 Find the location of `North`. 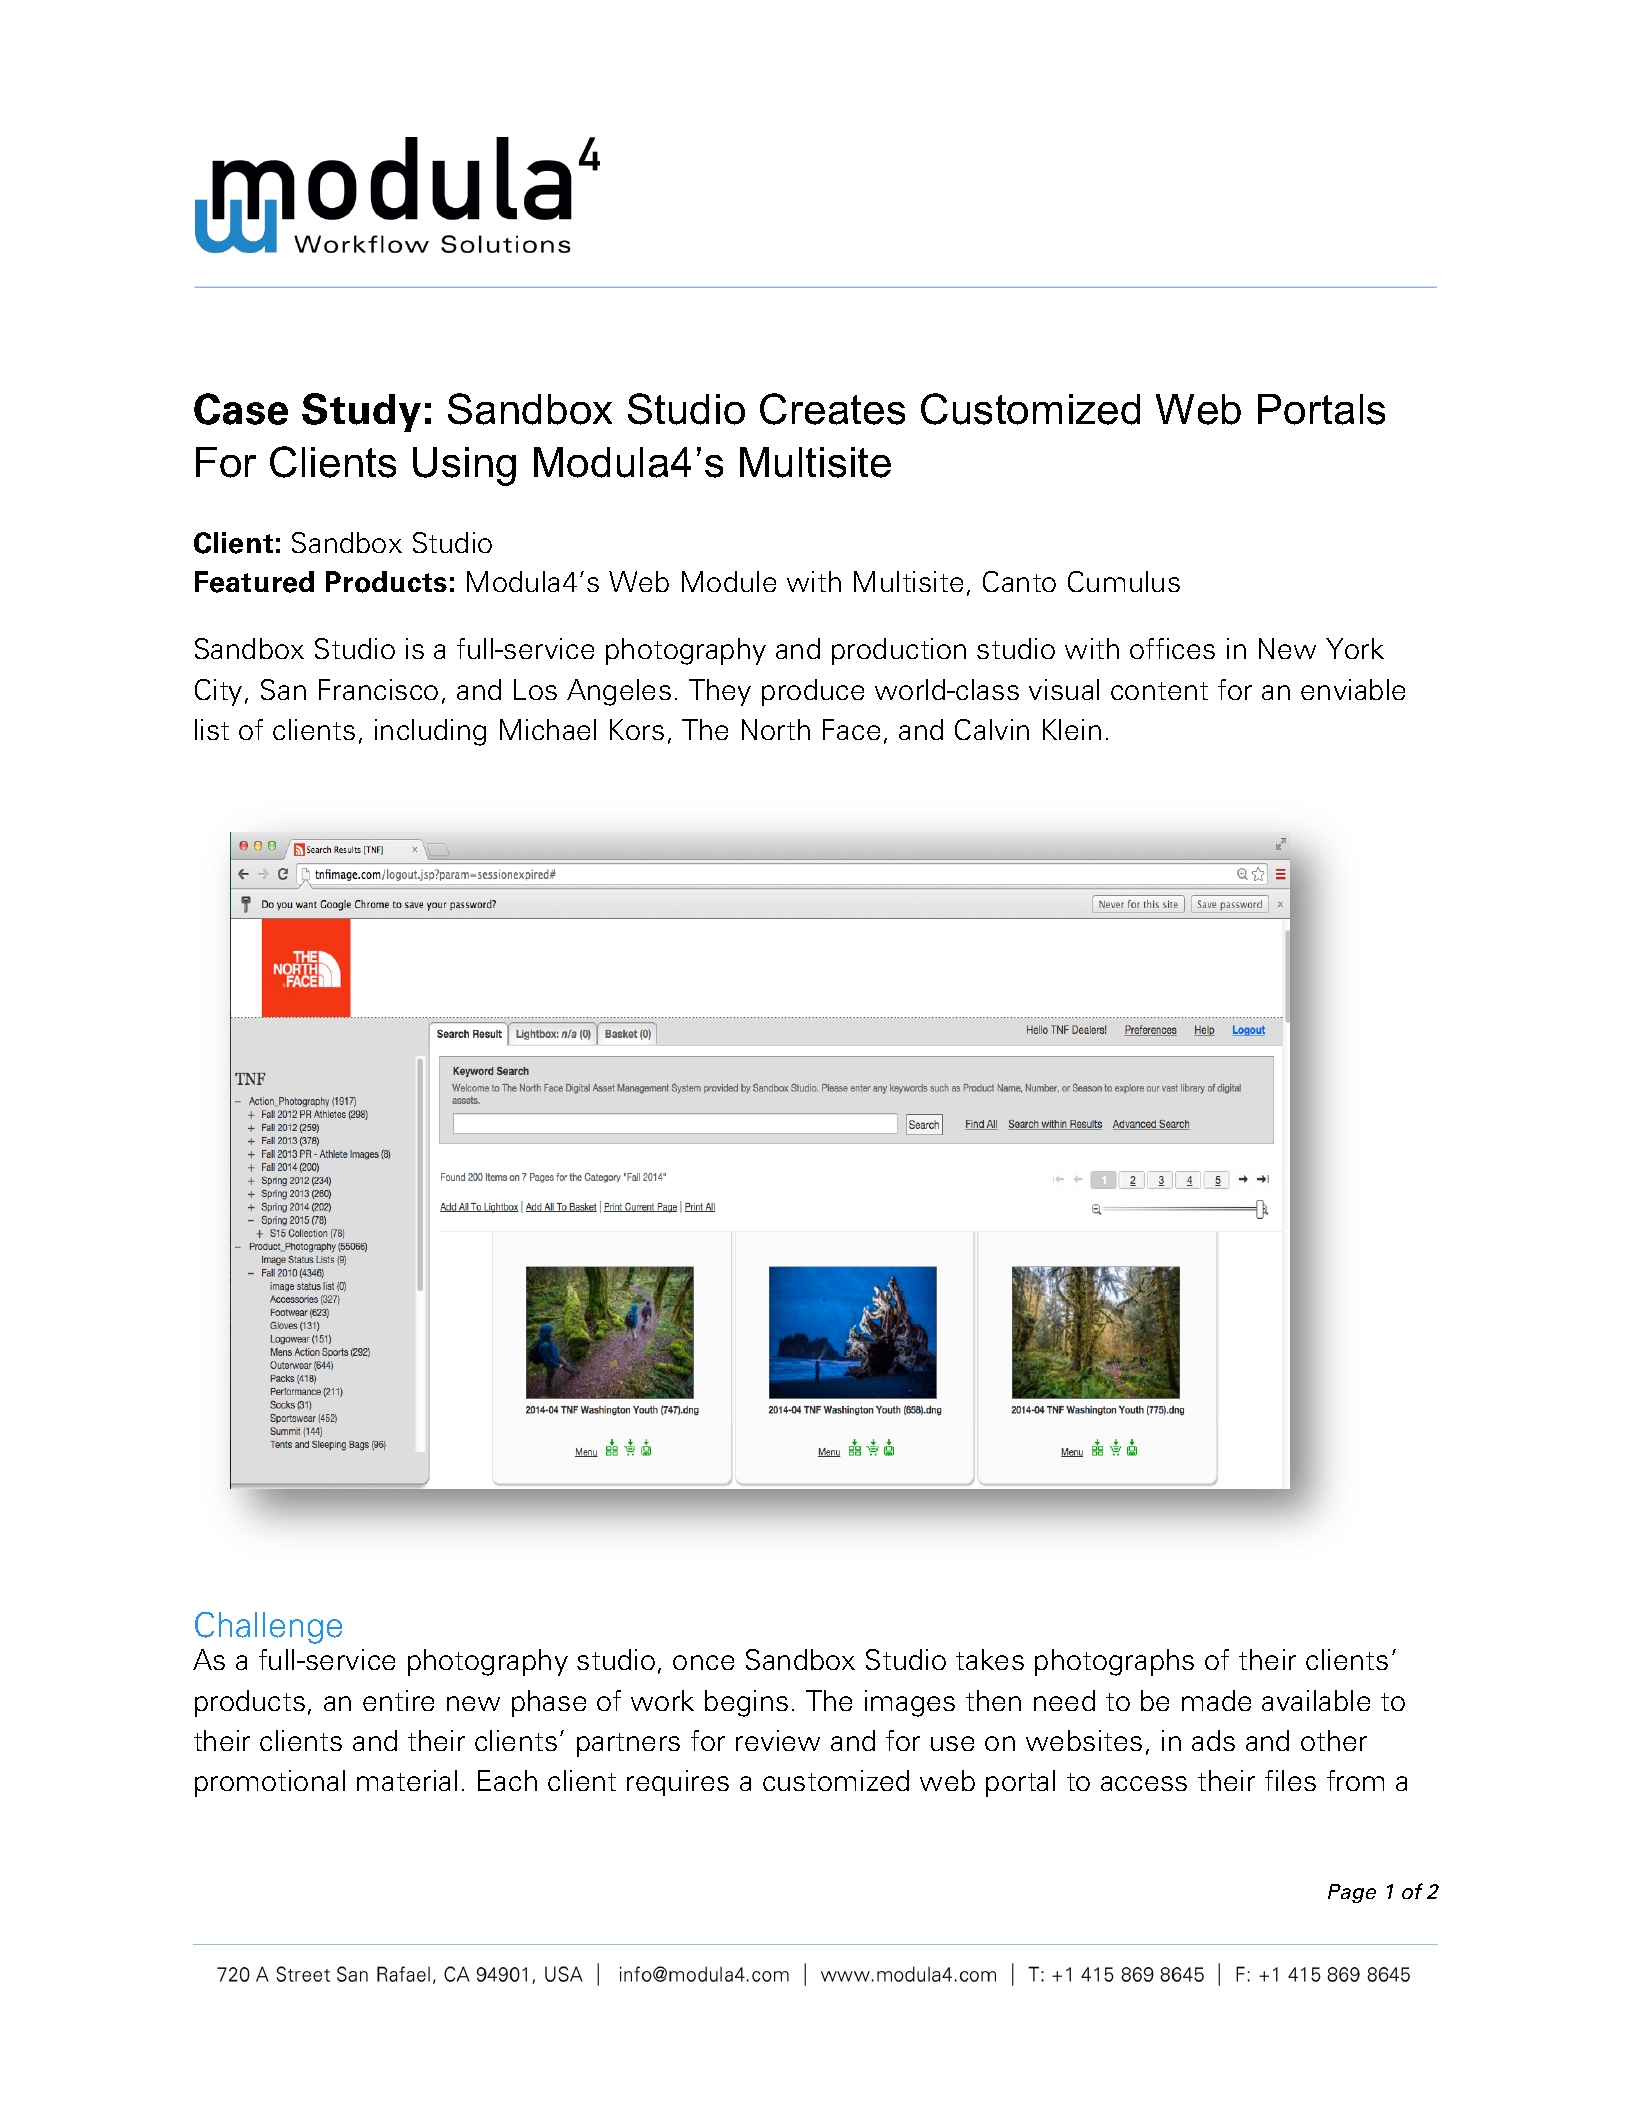

North is located at coordinates (776, 729).
